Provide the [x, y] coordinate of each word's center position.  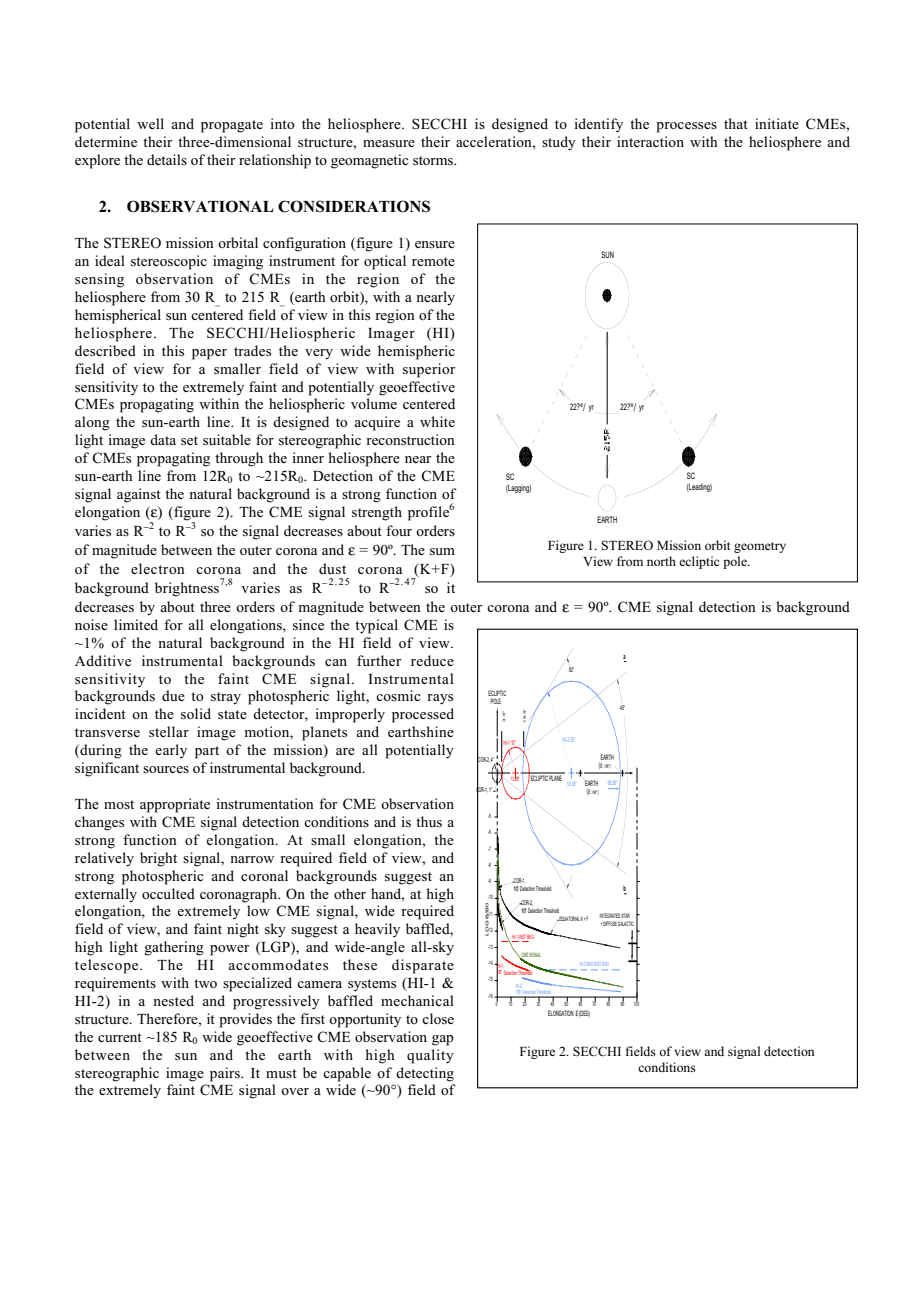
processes [686, 127]
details [167, 159]
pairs [226, 1074]
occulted [168, 893]
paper [209, 354]
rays [440, 699]
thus [429, 821]
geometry [760, 547]
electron [158, 568]
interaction [650, 141]
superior [429, 370]
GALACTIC [626, 923]
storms [434, 160]
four [399, 530]
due [173, 695]
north [661, 561]
